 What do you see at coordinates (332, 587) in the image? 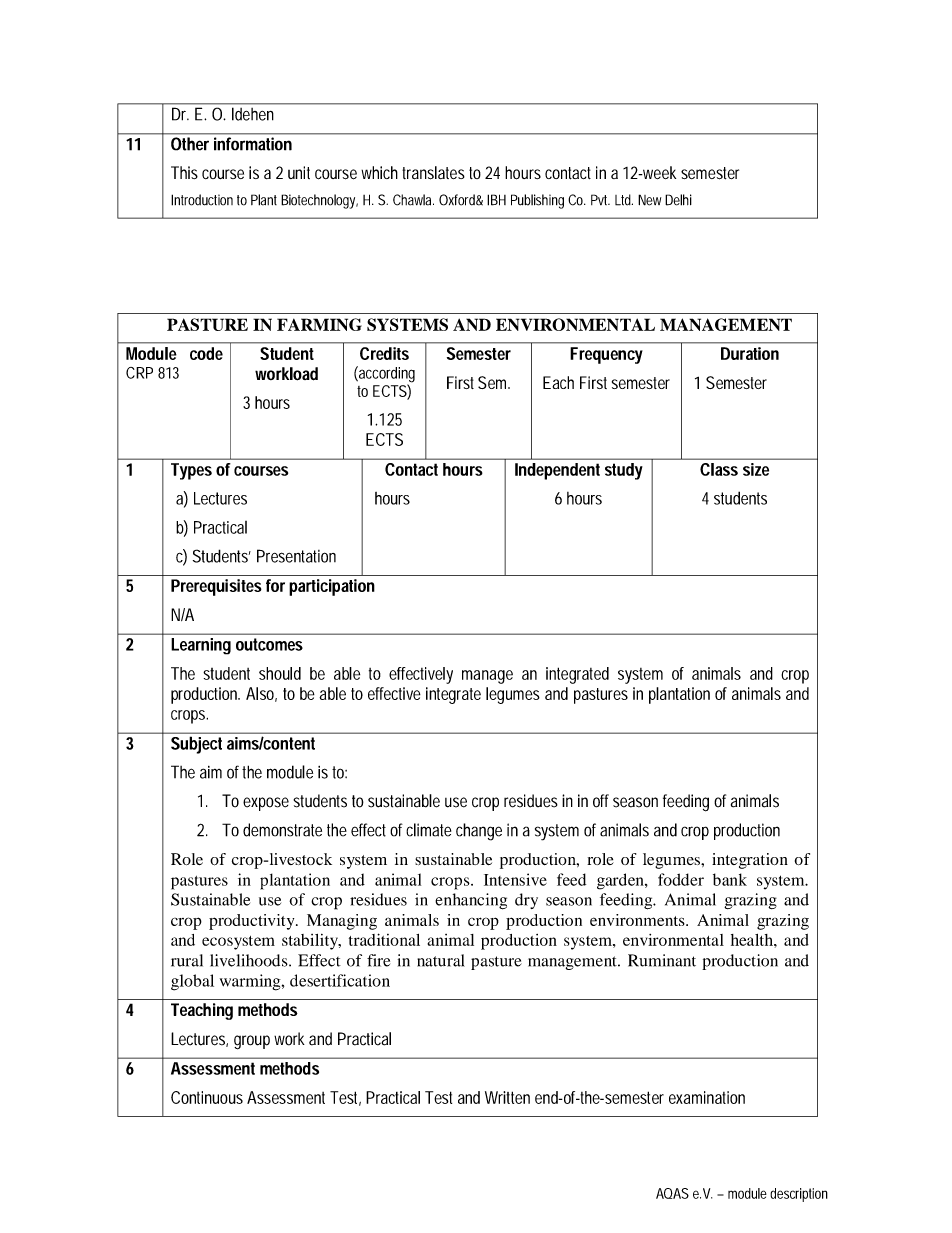
I see `participation` at bounding box center [332, 587].
